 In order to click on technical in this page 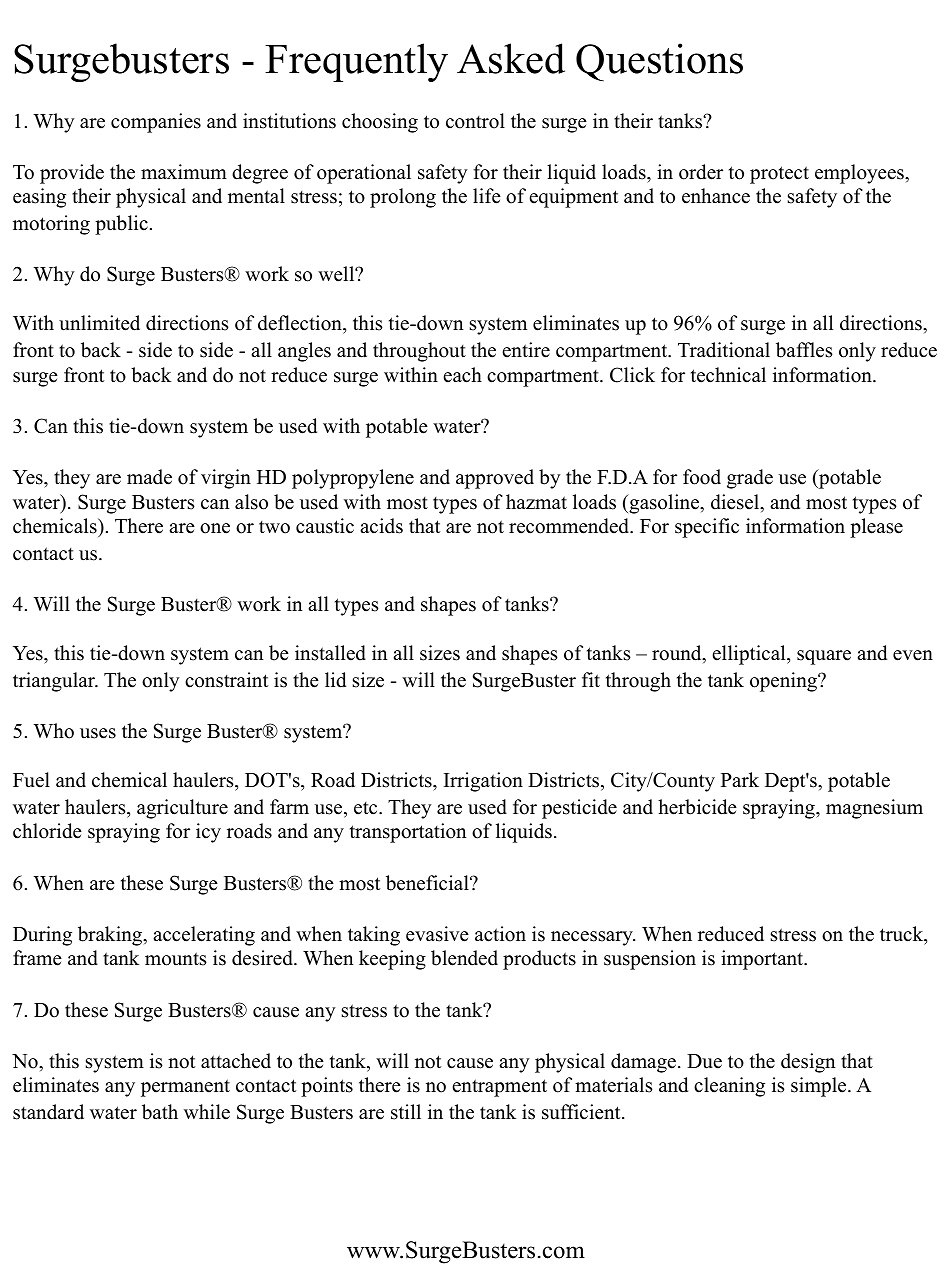, I will do `click(728, 375)`.
